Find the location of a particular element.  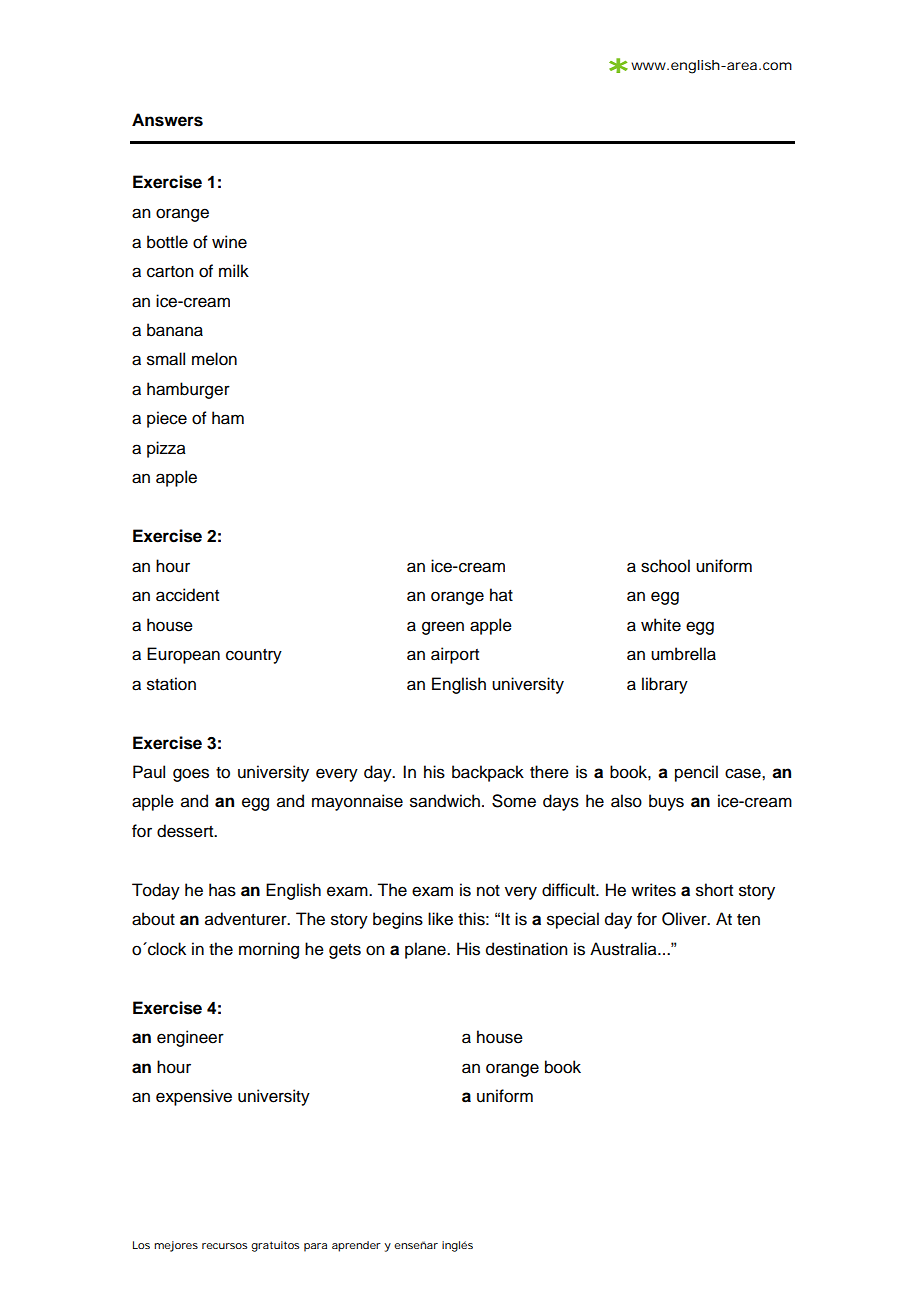

hat is located at coordinates (501, 595).
